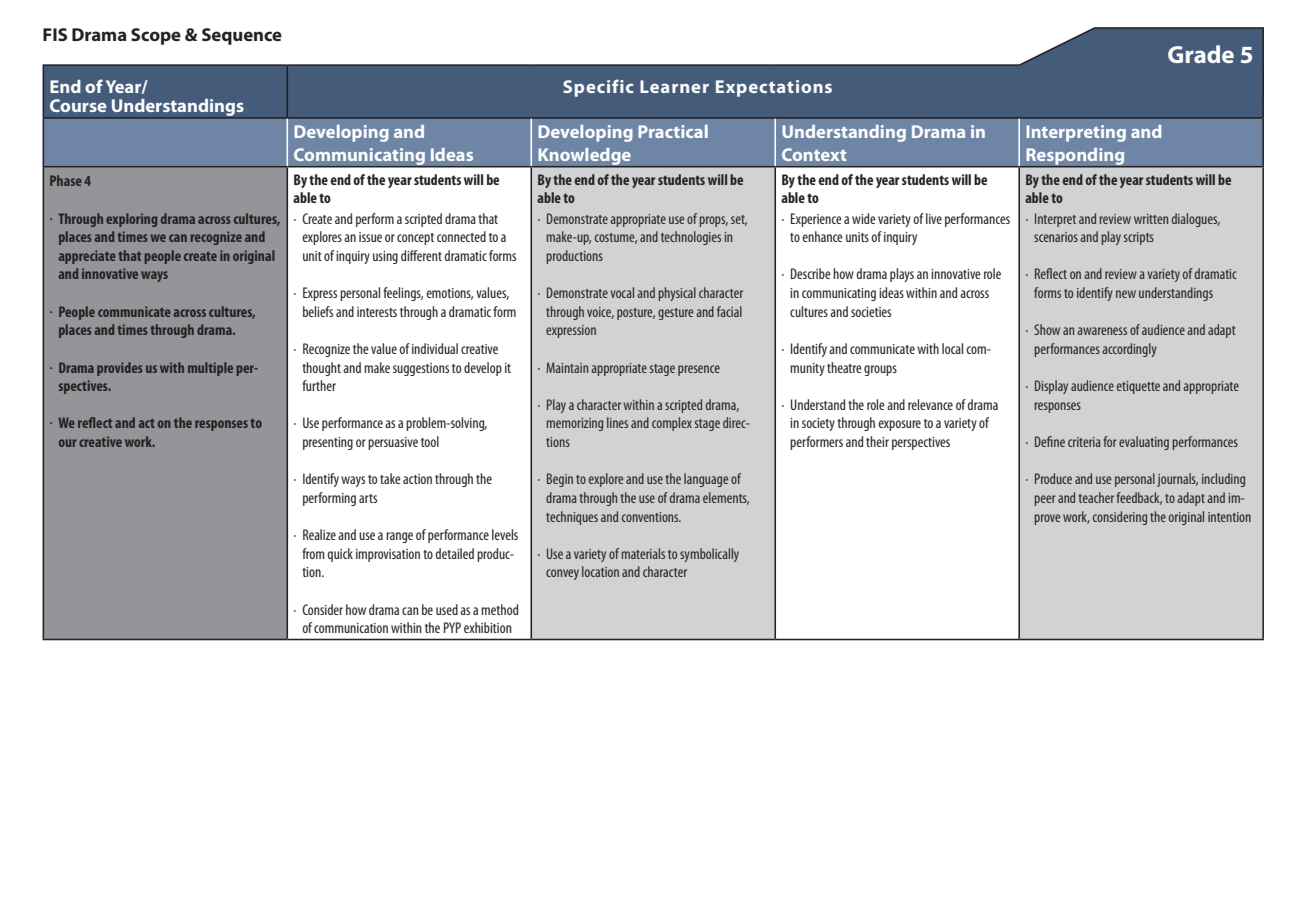 The width and height of the screenshot is (1308, 924). What do you see at coordinates (318, 311) in the screenshot?
I see `beliefs` at bounding box center [318, 311].
